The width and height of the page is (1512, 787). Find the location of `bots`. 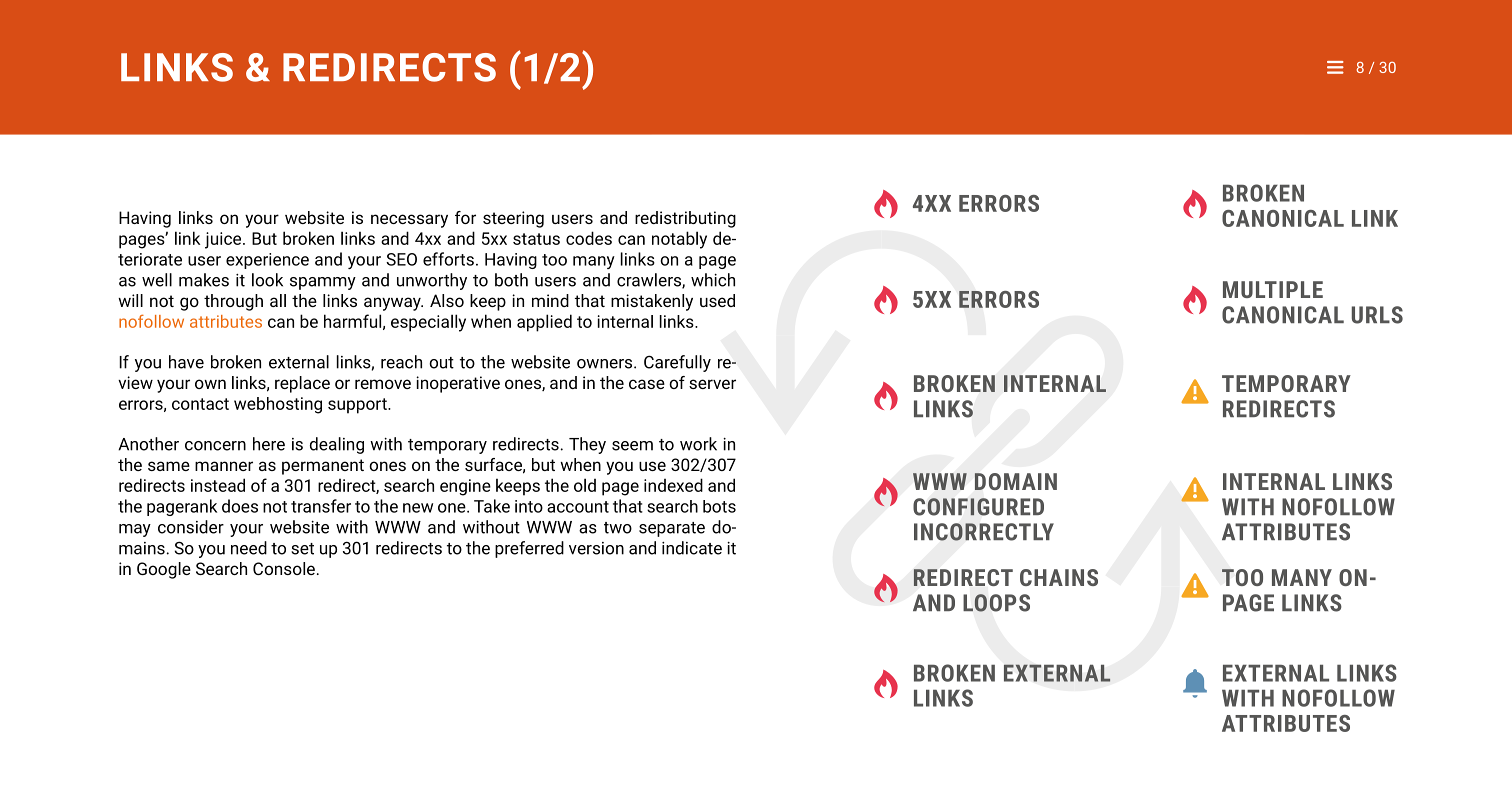

bots is located at coordinates (719, 506).
